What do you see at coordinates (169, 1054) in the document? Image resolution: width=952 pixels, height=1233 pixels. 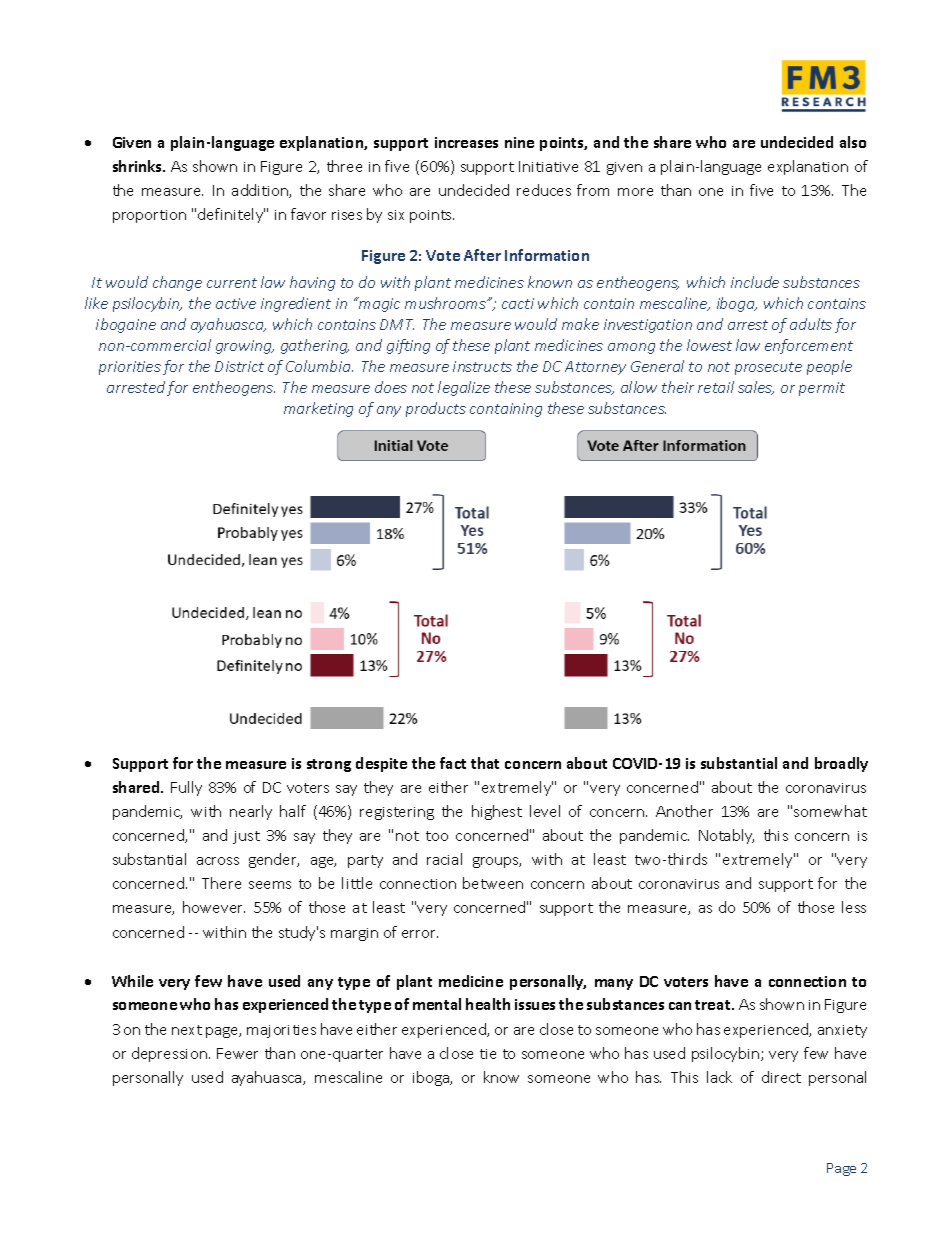 I see `depression` at bounding box center [169, 1054].
